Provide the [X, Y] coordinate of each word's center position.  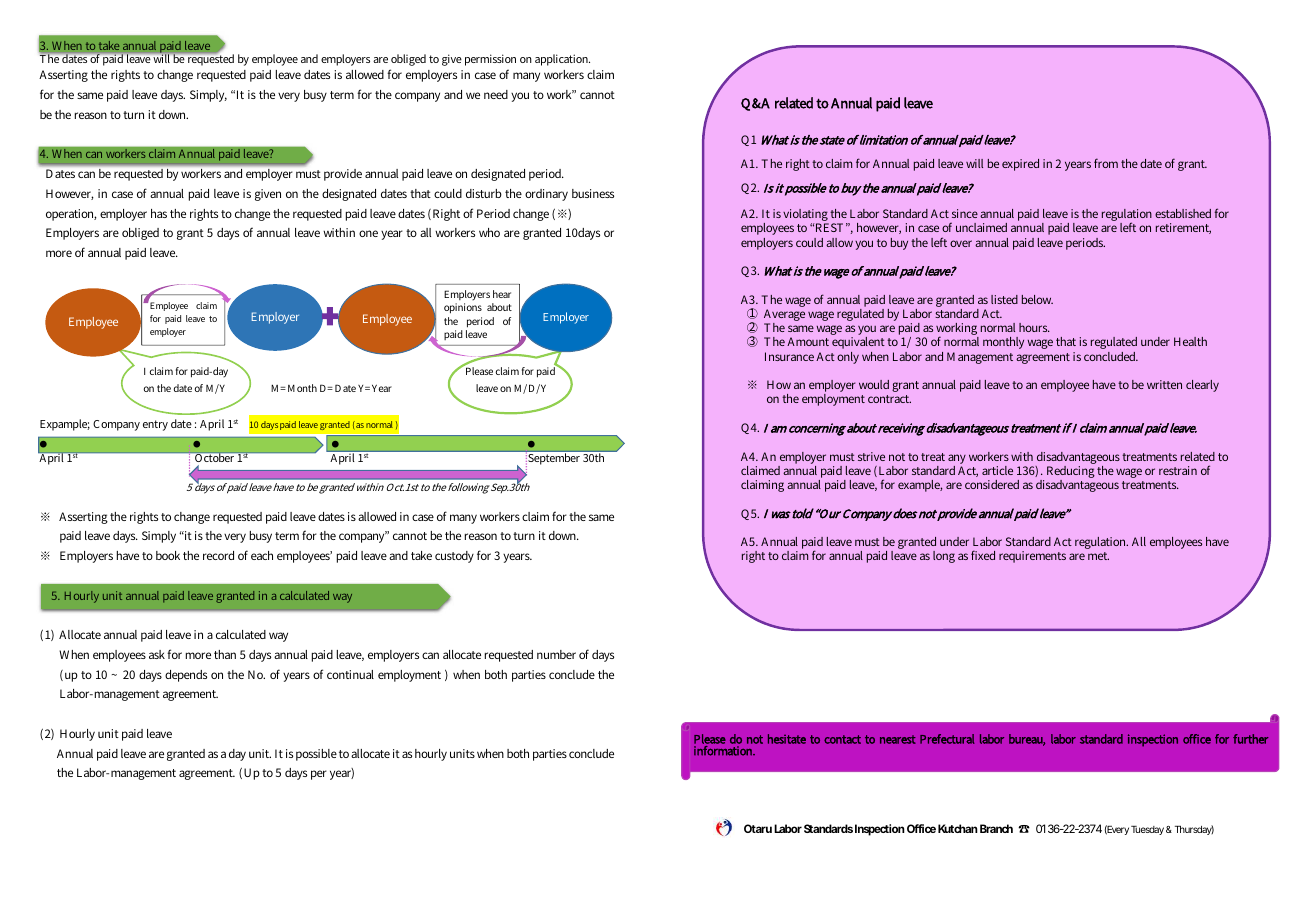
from [1106, 163]
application [562, 60]
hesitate [787, 739]
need [496, 94]
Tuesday [1147, 830]
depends [186, 676]
